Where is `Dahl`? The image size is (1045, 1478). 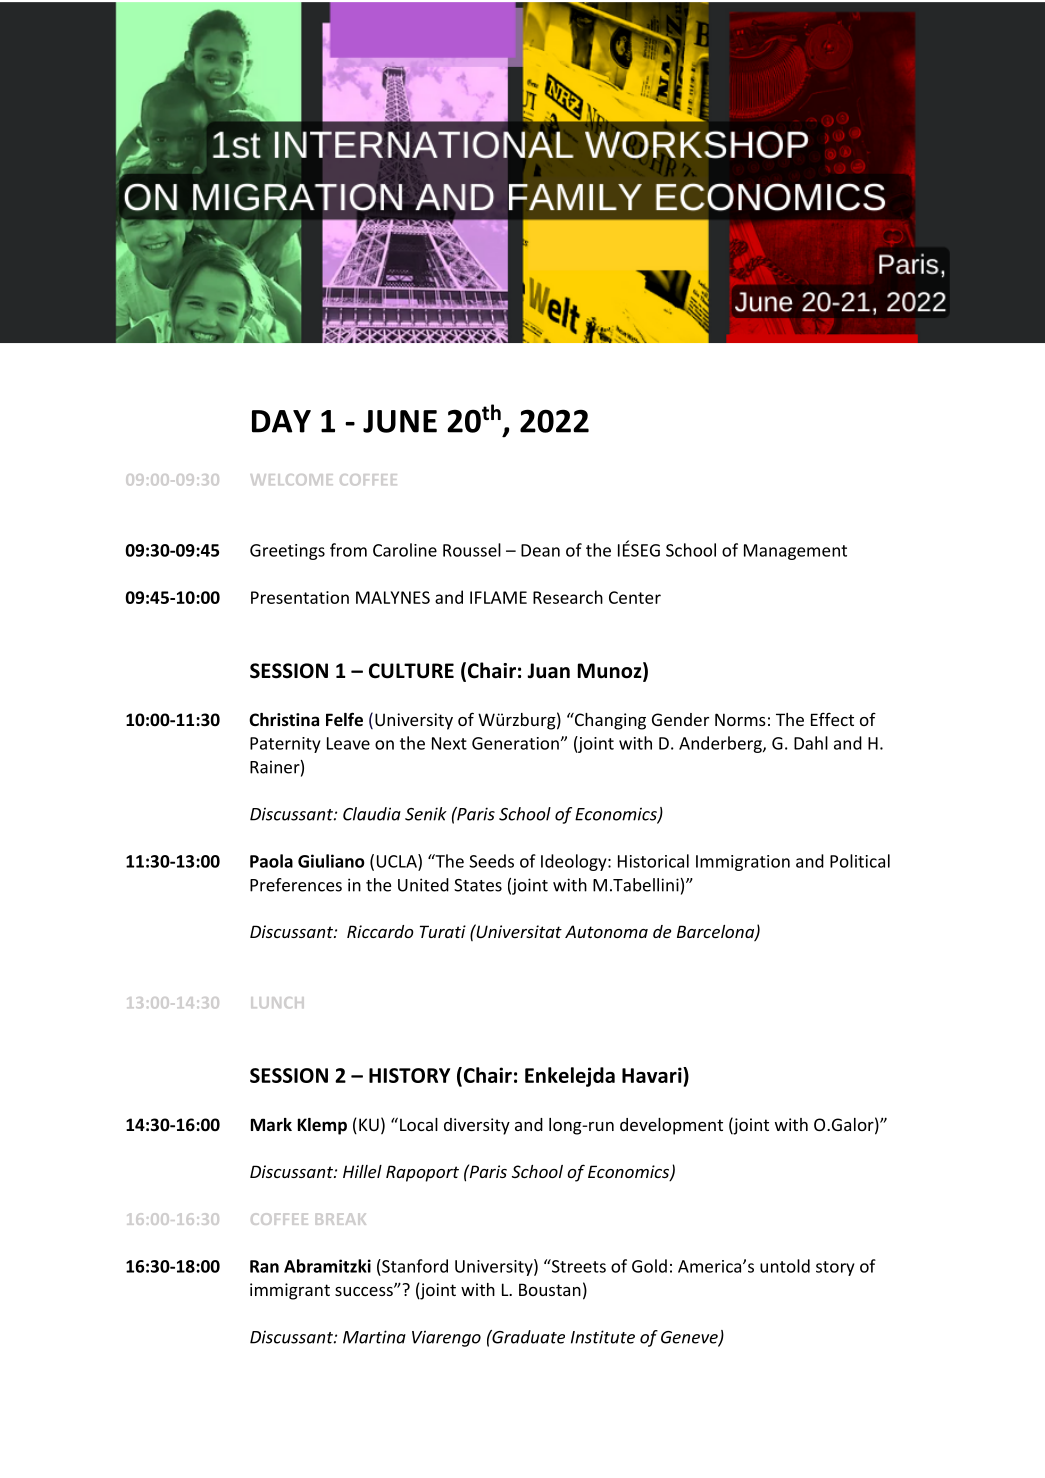
Dahl is located at coordinates (811, 743).
